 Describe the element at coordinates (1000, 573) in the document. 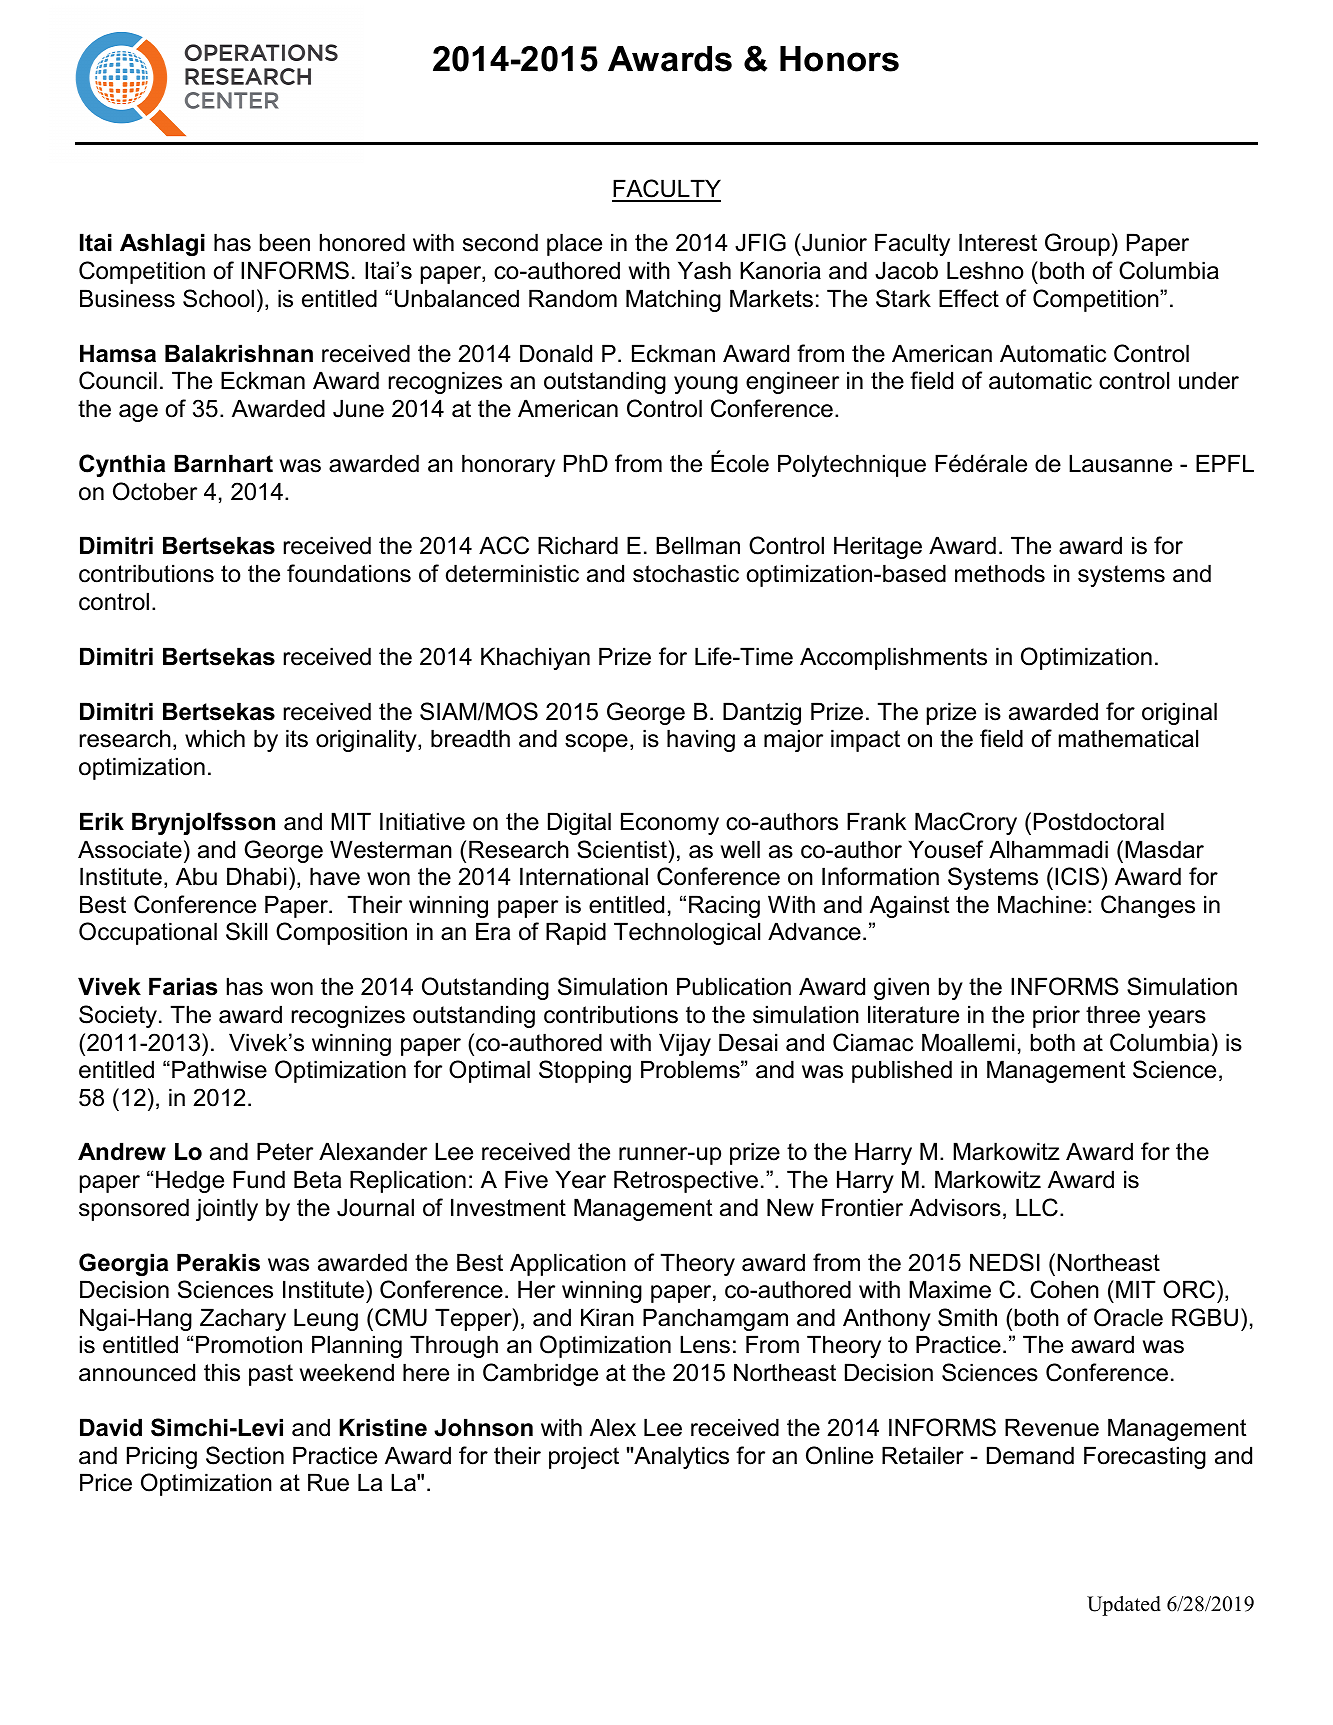

I see `methods` at that location.
